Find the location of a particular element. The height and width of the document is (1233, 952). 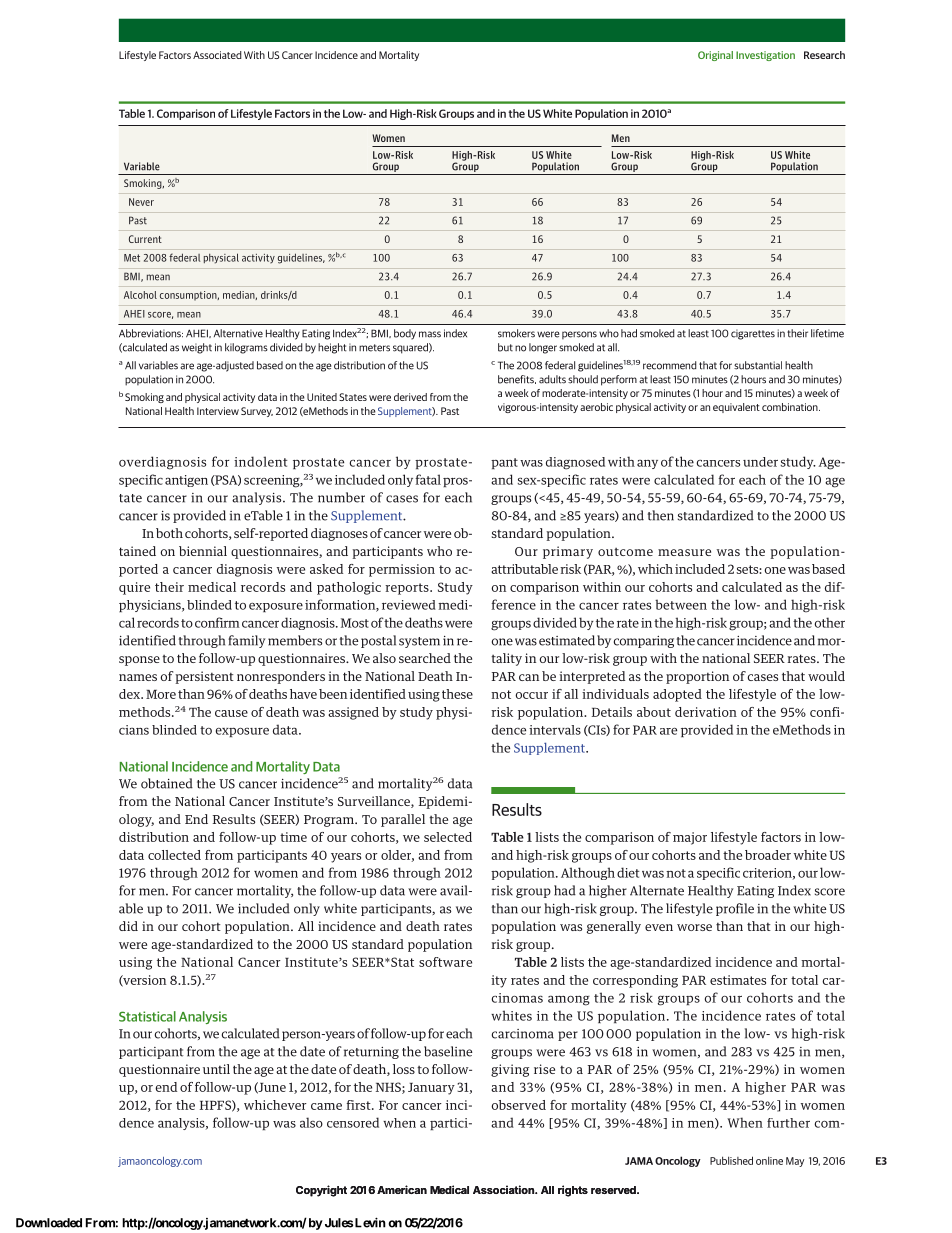

did is located at coordinates (128, 926).
